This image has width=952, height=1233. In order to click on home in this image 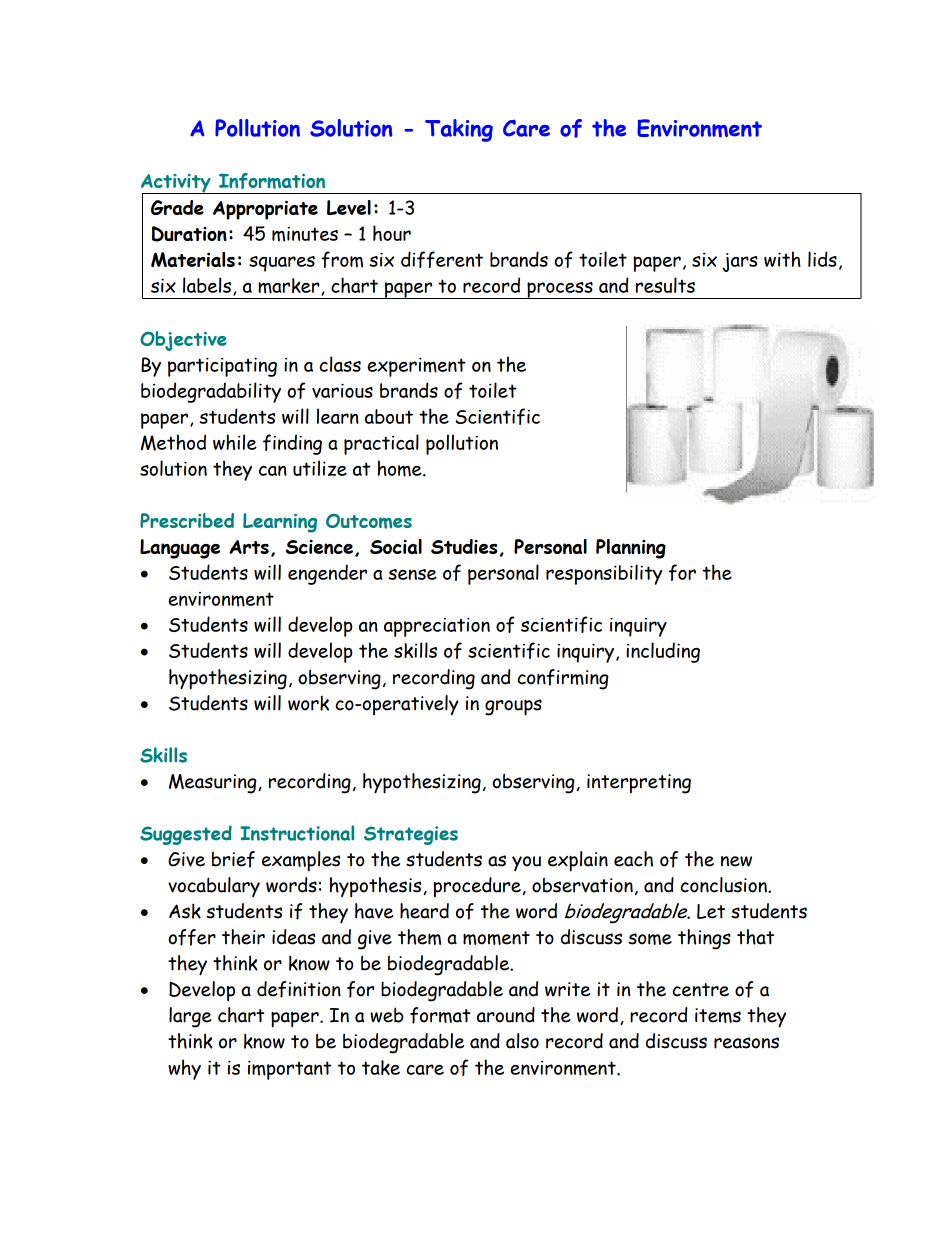, I will do `click(401, 468)`.
